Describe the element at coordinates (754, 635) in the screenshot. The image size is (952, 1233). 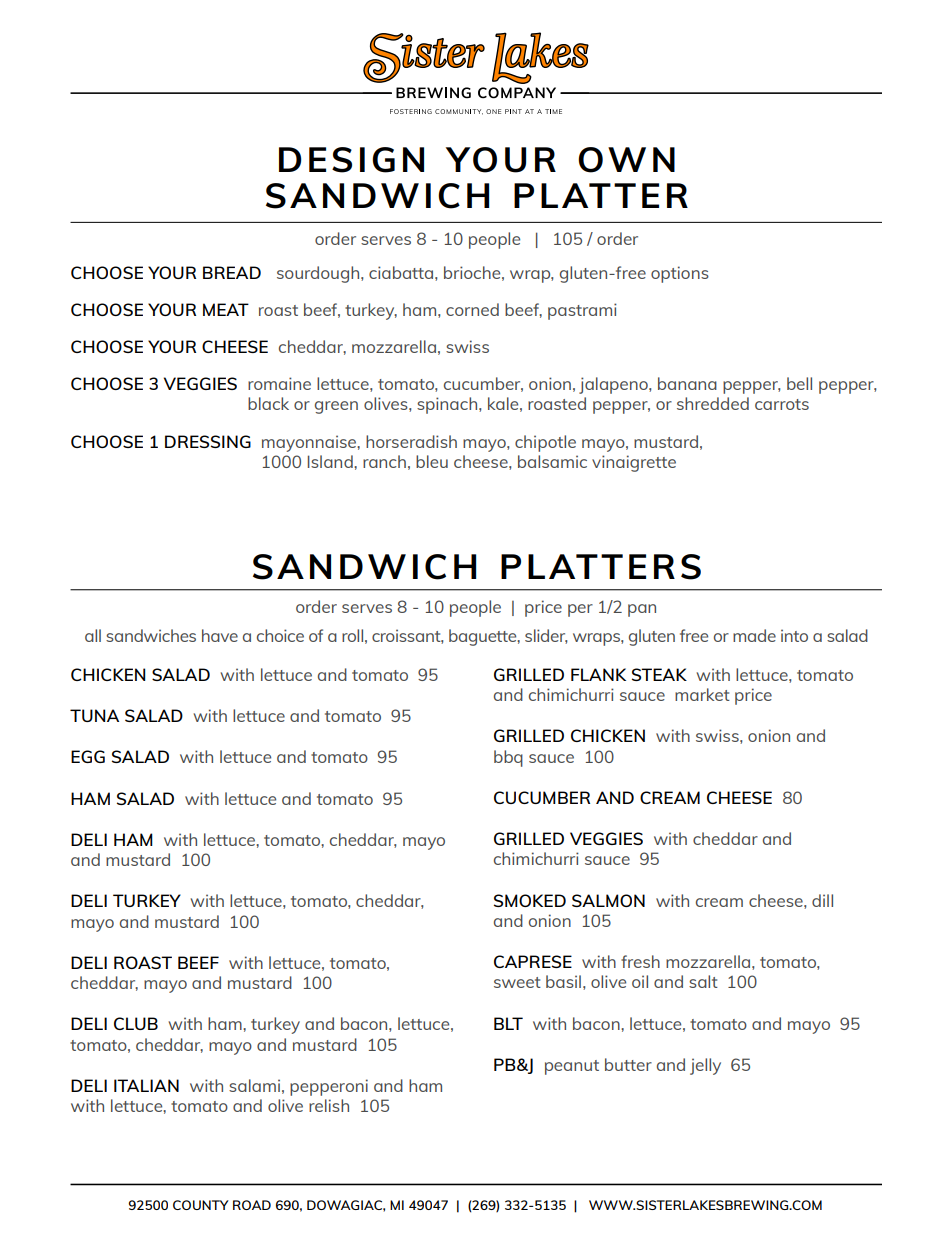
I see `made` at that location.
